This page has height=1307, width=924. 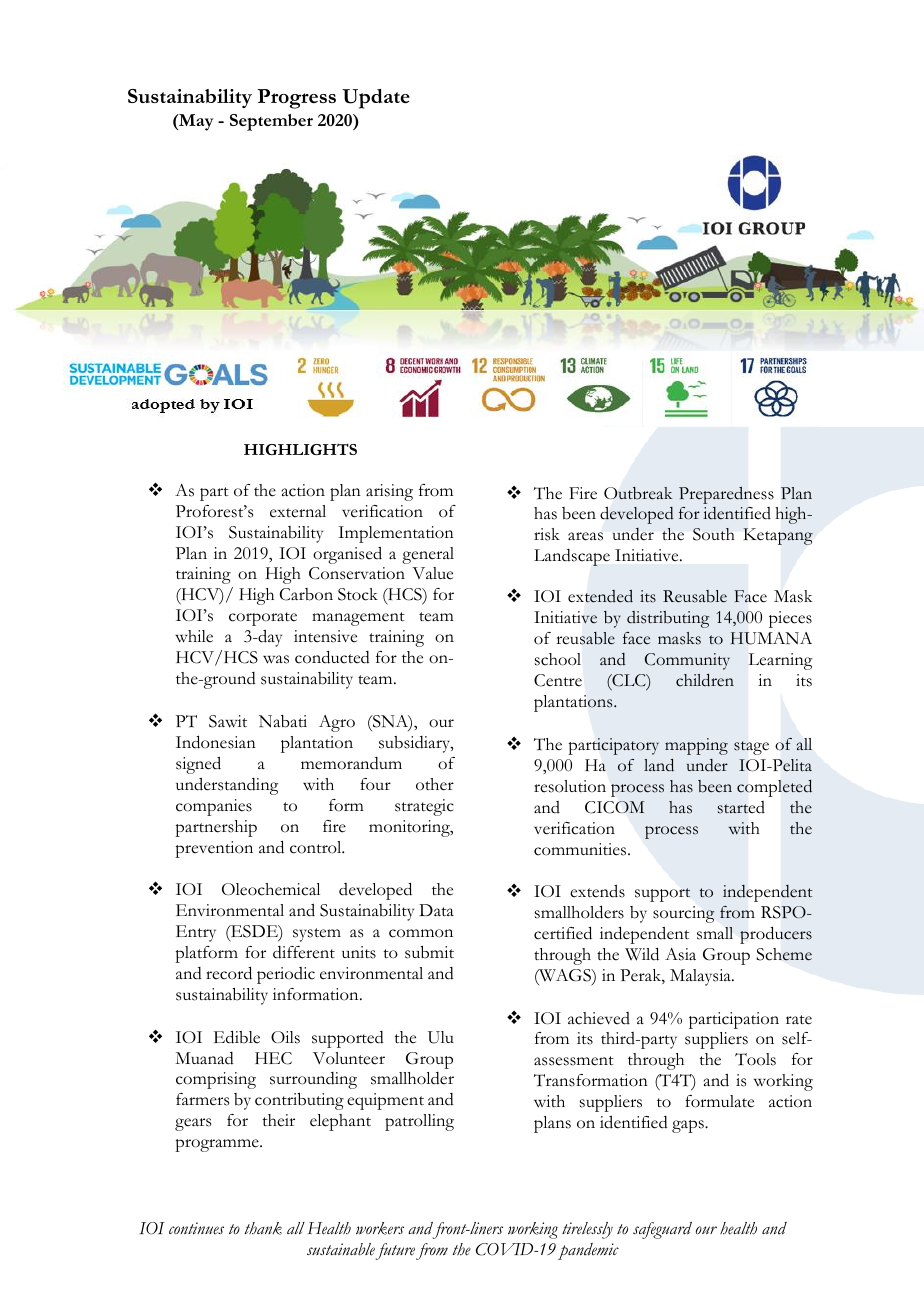 I want to click on started, so click(x=741, y=807).
